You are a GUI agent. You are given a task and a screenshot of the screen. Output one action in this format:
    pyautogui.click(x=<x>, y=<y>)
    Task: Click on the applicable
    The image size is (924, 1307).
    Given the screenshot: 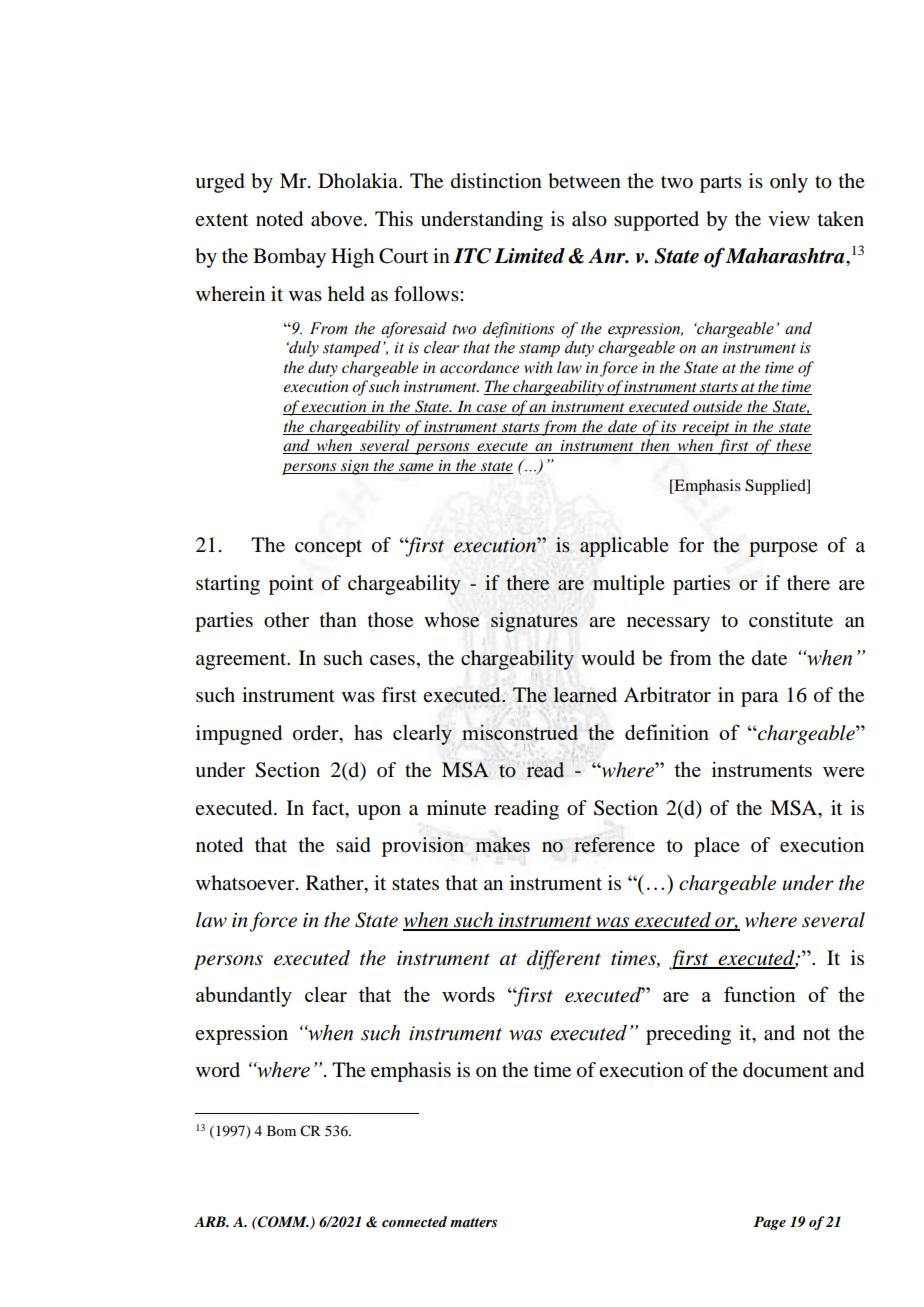 What is the action you would take?
    pyautogui.click(x=624, y=547)
